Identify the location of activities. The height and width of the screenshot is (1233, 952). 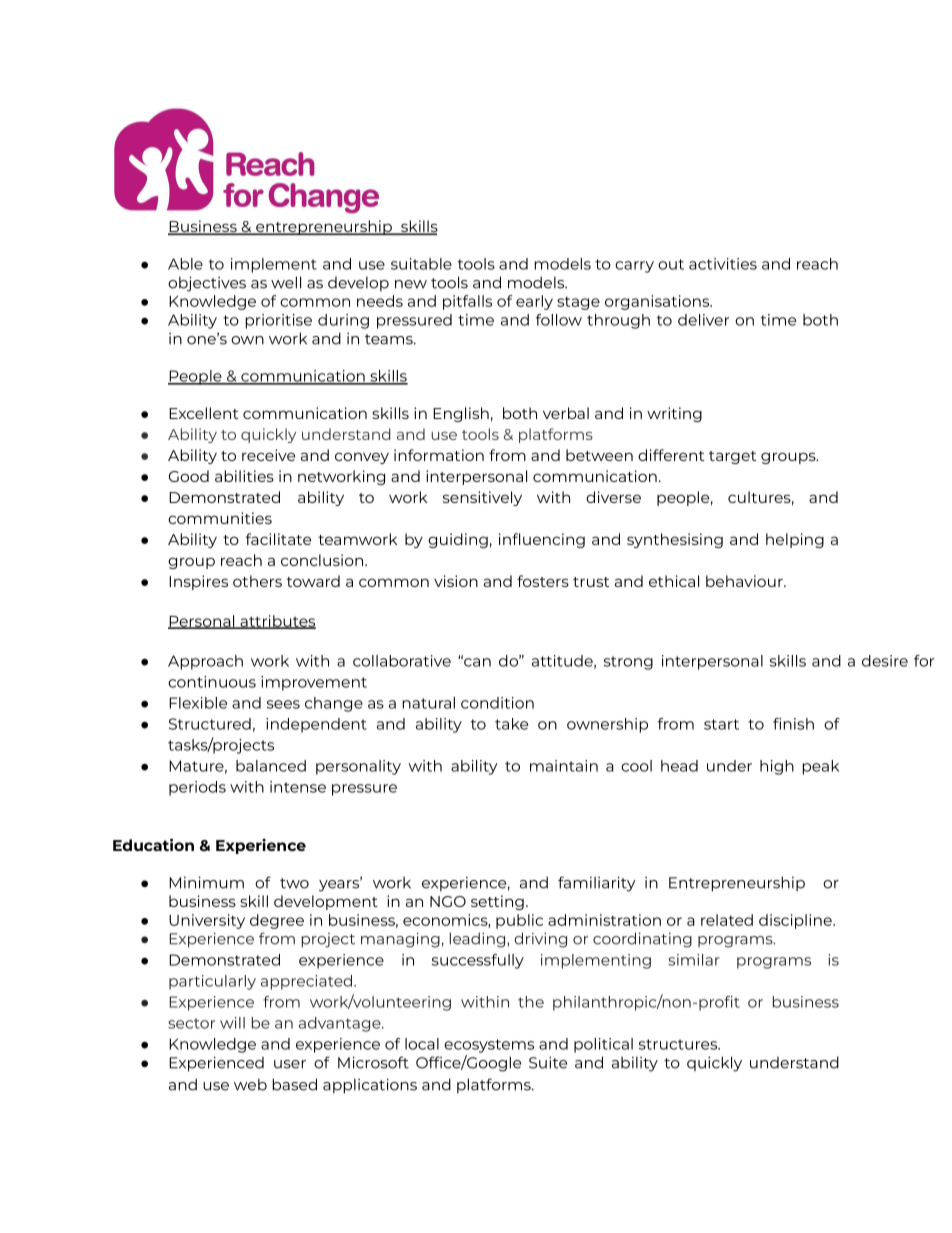
(723, 264).
